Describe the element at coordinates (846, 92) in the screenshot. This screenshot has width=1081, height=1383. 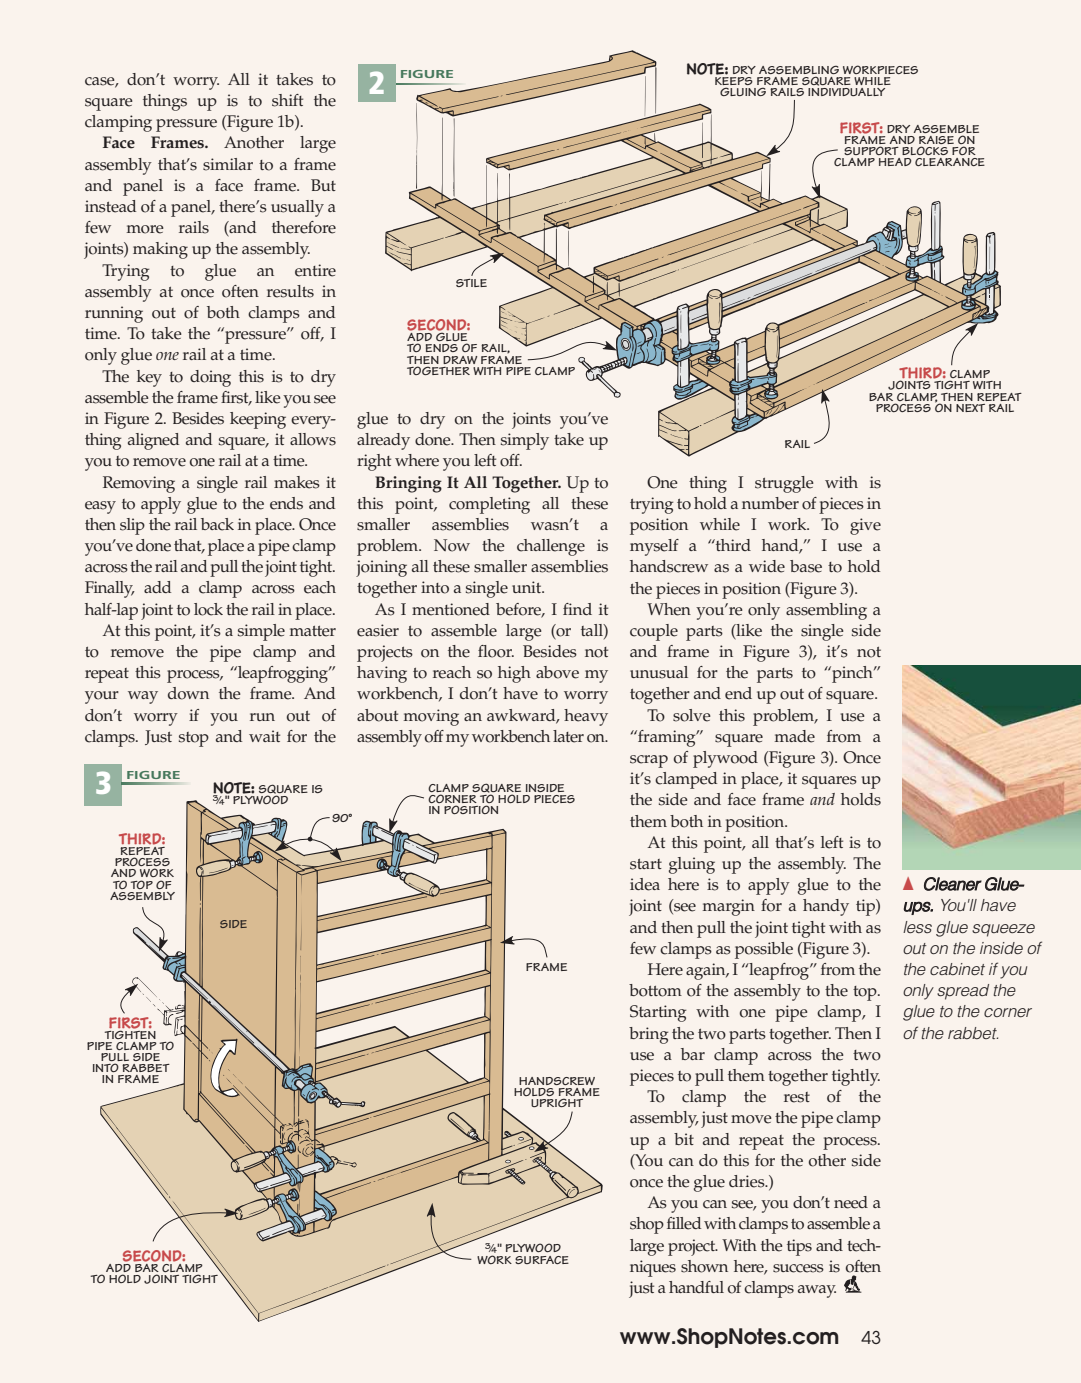
I see `INDIVIDUALLY` at that location.
